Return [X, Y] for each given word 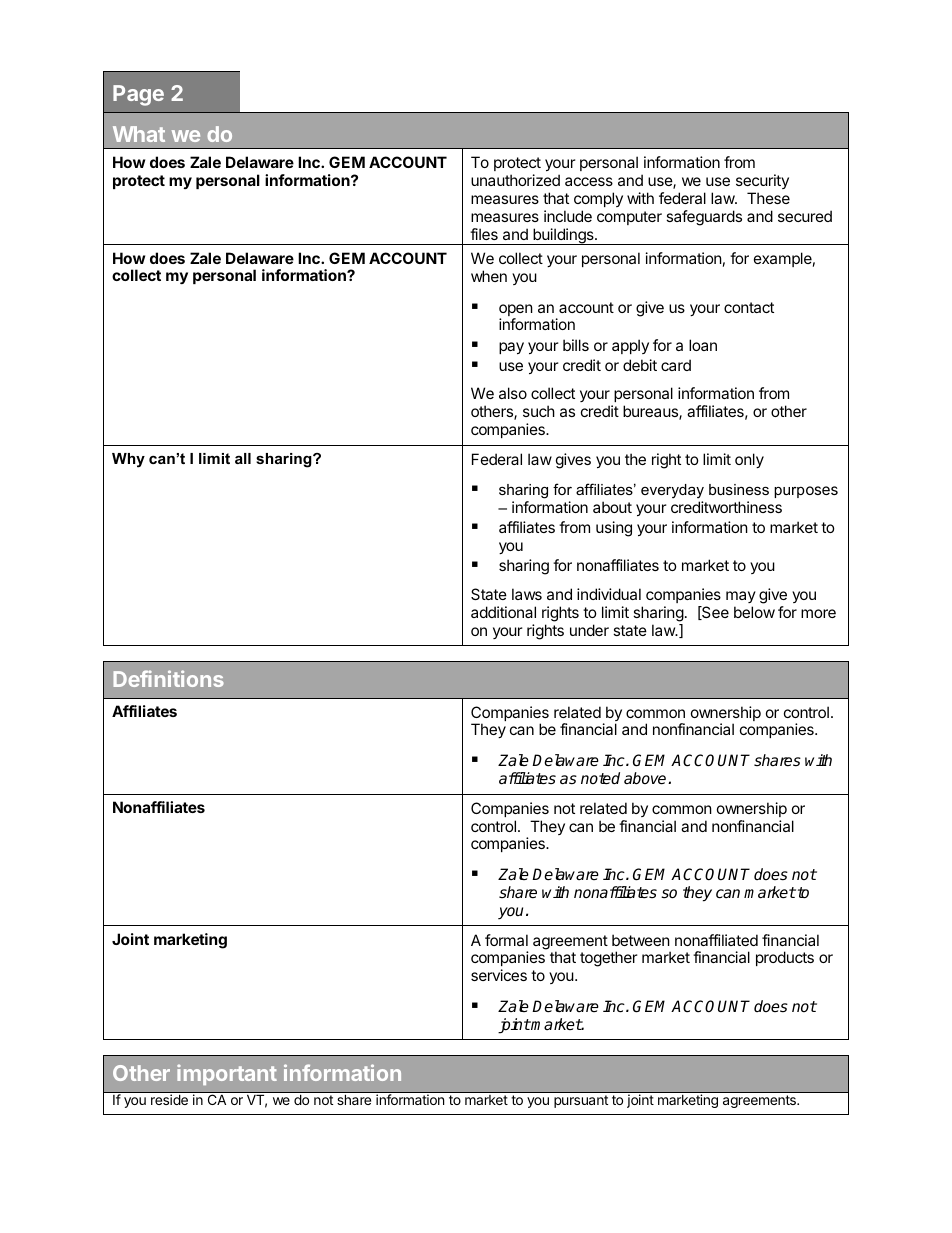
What [139, 134]
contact [749, 307]
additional [503, 612]
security [762, 181]
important [227, 1074]
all [243, 458]
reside [169, 1099]
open [516, 311]
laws [527, 594]
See [714, 613]
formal [506, 940]
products [785, 958]
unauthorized [515, 180]
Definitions [168, 678]
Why [128, 460]
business [739, 489]
